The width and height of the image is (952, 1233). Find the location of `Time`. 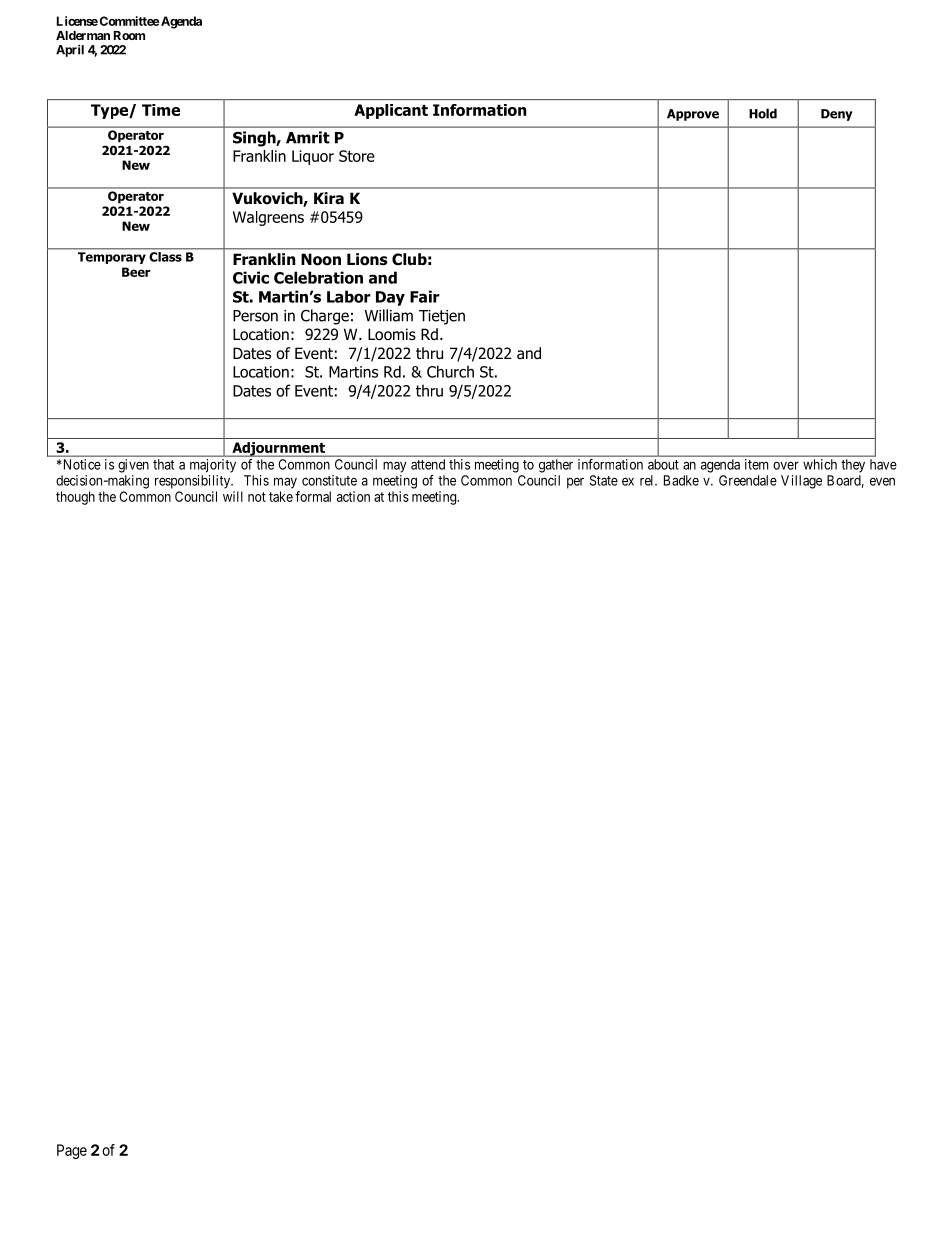

Time is located at coordinates (161, 110).
